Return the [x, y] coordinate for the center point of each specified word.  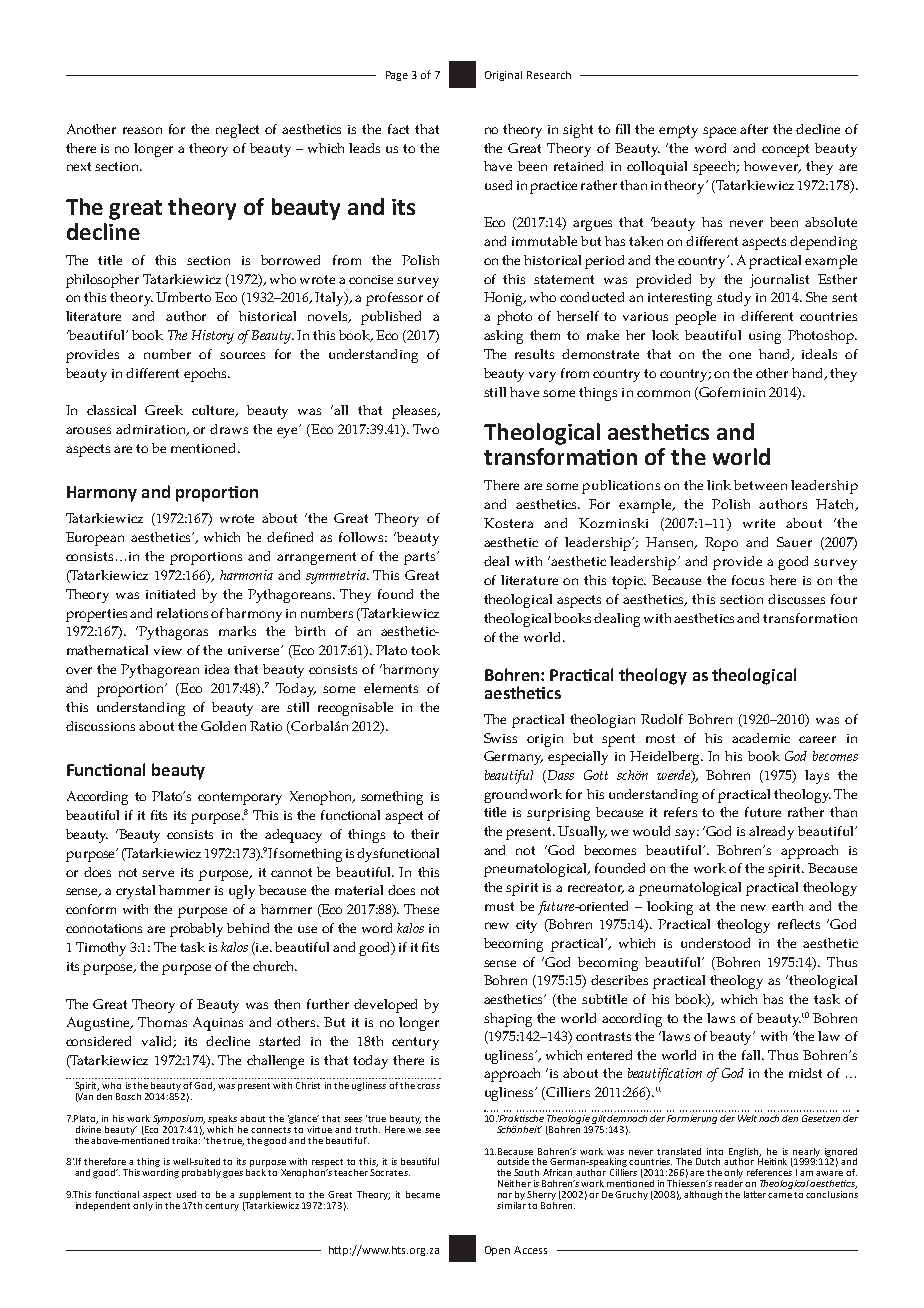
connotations [104, 928]
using [765, 337]
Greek [164, 410]
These [421, 909]
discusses [796, 599]
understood [715, 943]
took [425, 650]
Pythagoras [173, 633]
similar [511, 1204]
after [754, 129]
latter [755, 1194]
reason [142, 130]
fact [398, 129]
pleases [415, 412]
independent [103, 1206]
